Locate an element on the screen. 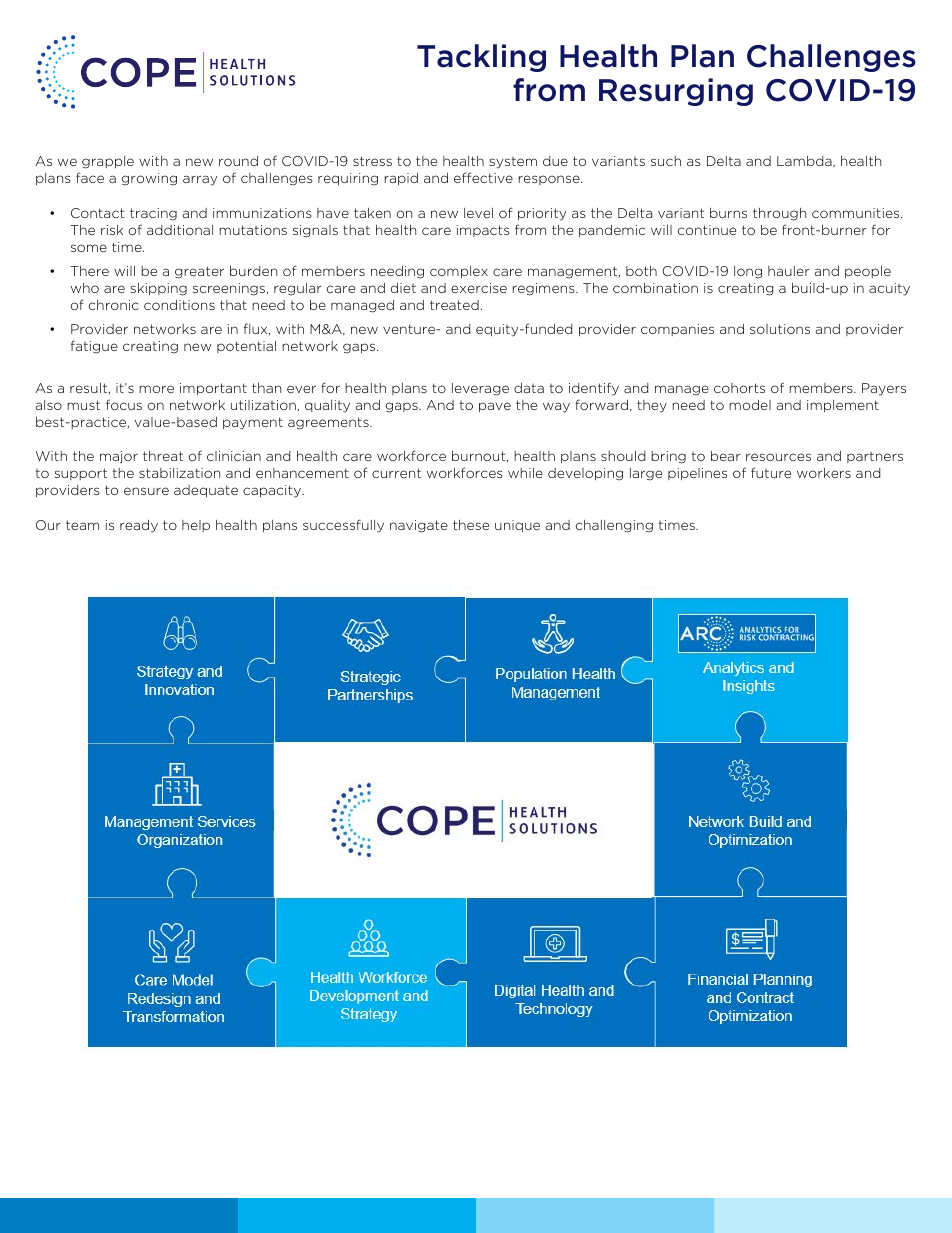 This screenshot has height=1233, width=952. Tackling is located at coordinates (481, 58).
